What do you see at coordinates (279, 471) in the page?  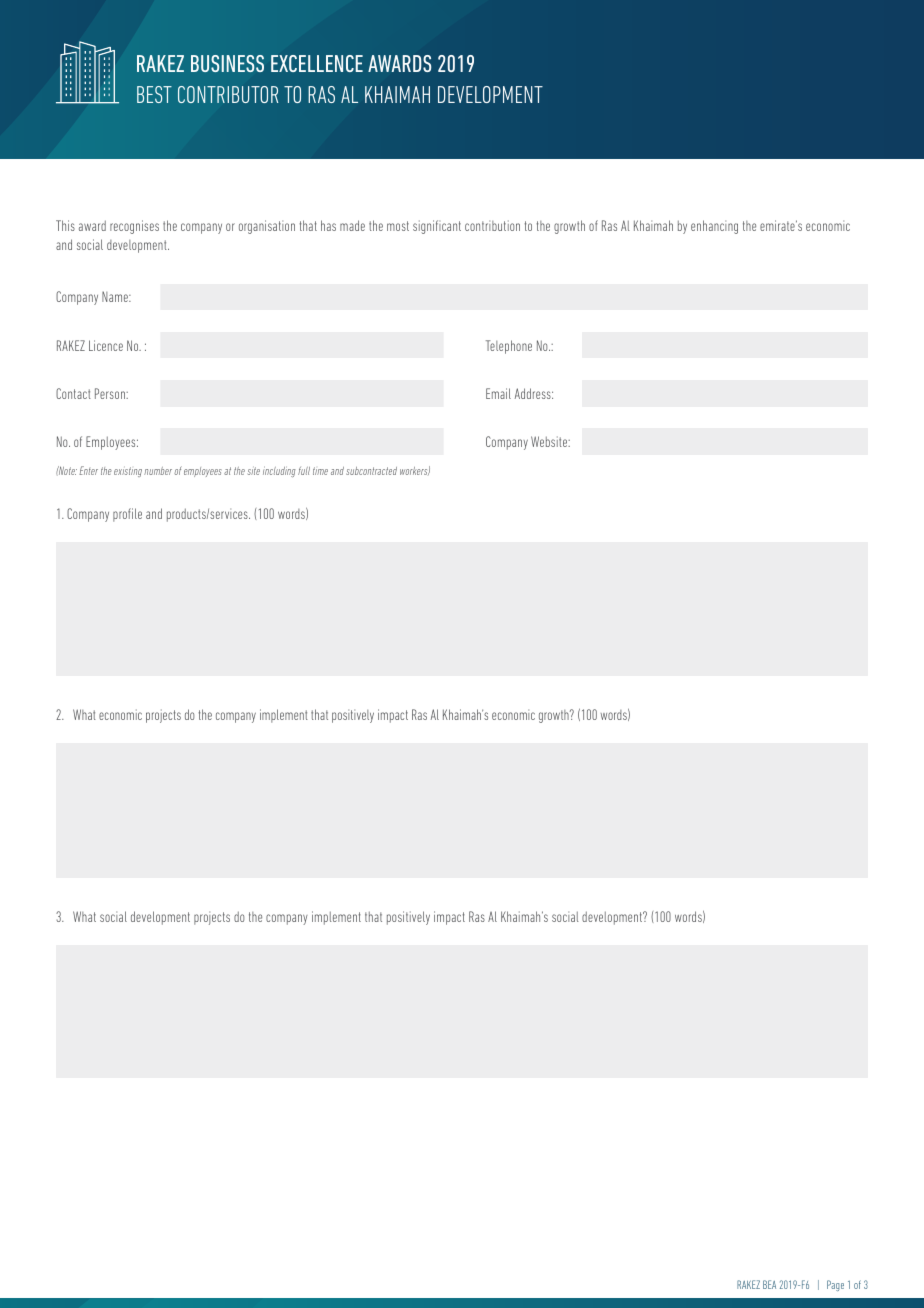 I see `including` at bounding box center [279, 471].
